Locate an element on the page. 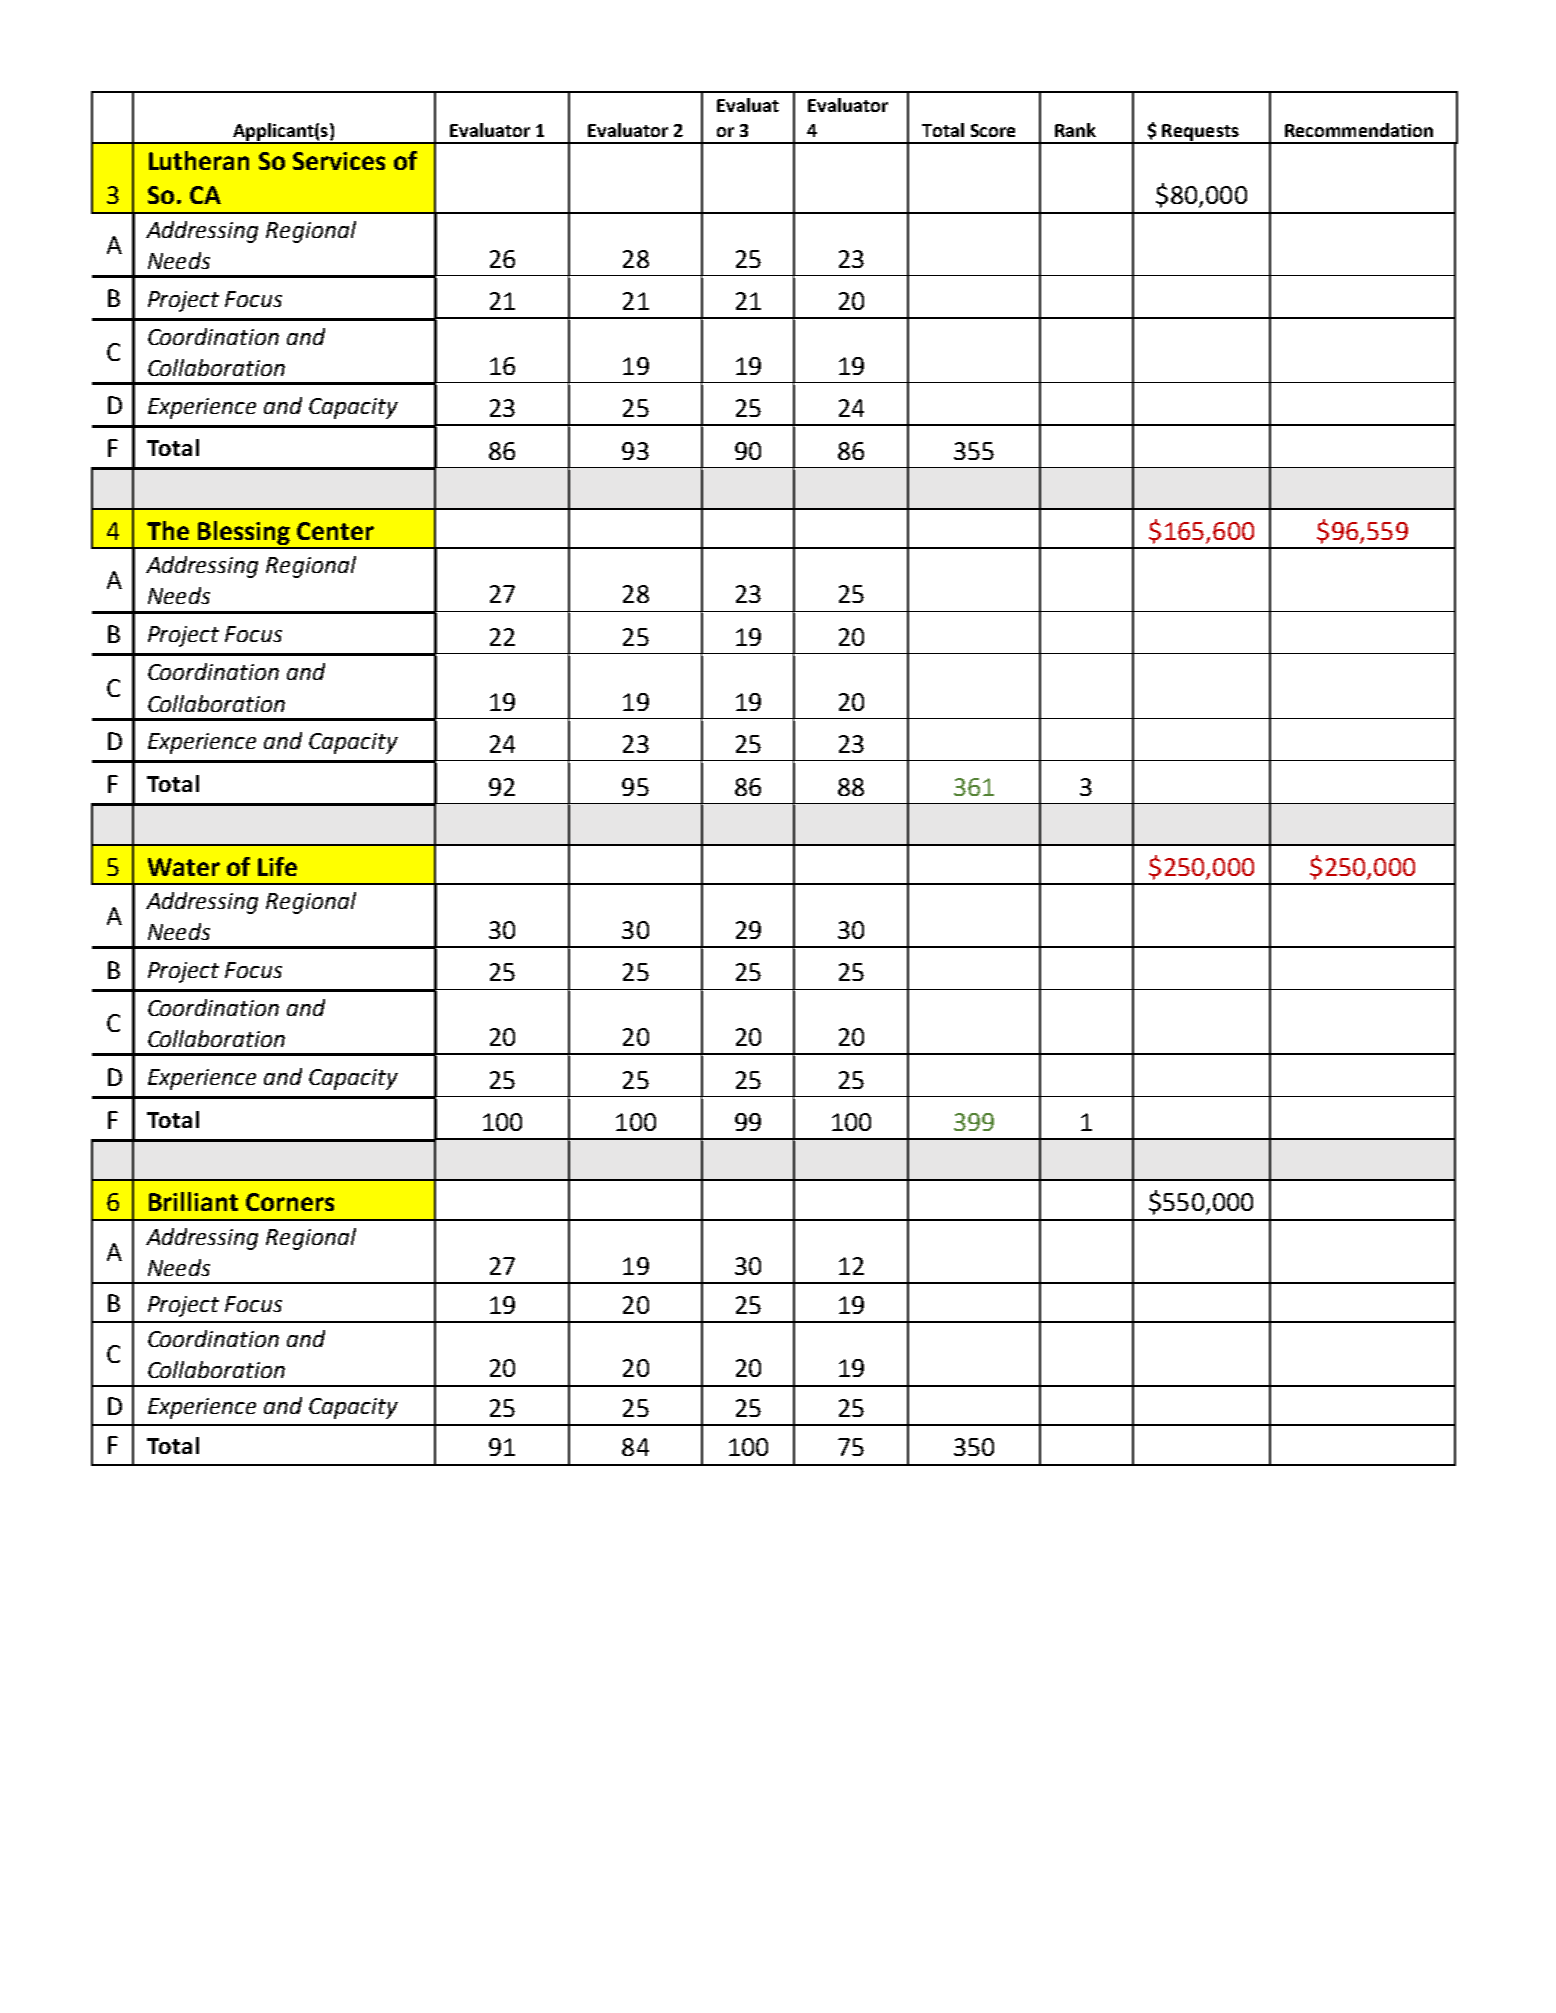 The width and height of the page is (1556, 2013). Brilliant is located at coordinates (193, 1201).
